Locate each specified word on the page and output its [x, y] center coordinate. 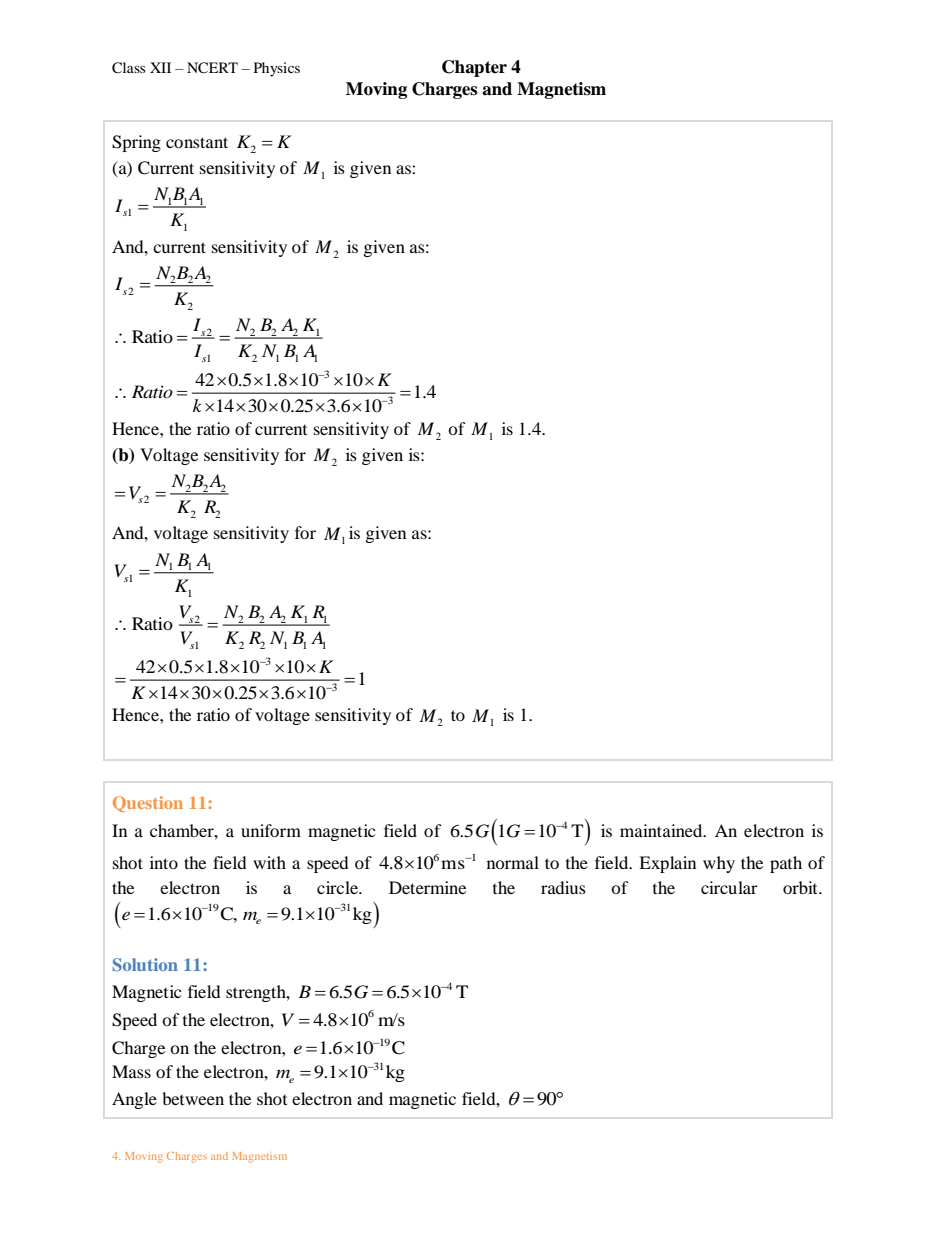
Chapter [474, 68]
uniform [271, 830]
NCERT [212, 68]
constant [197, 142]
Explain [667, 864]
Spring [136, 143]
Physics [277, 69]
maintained [662, 830]
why [719, 864]
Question [148, 804]
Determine [427, 887]
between [193, 1098]
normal [513, 862]
